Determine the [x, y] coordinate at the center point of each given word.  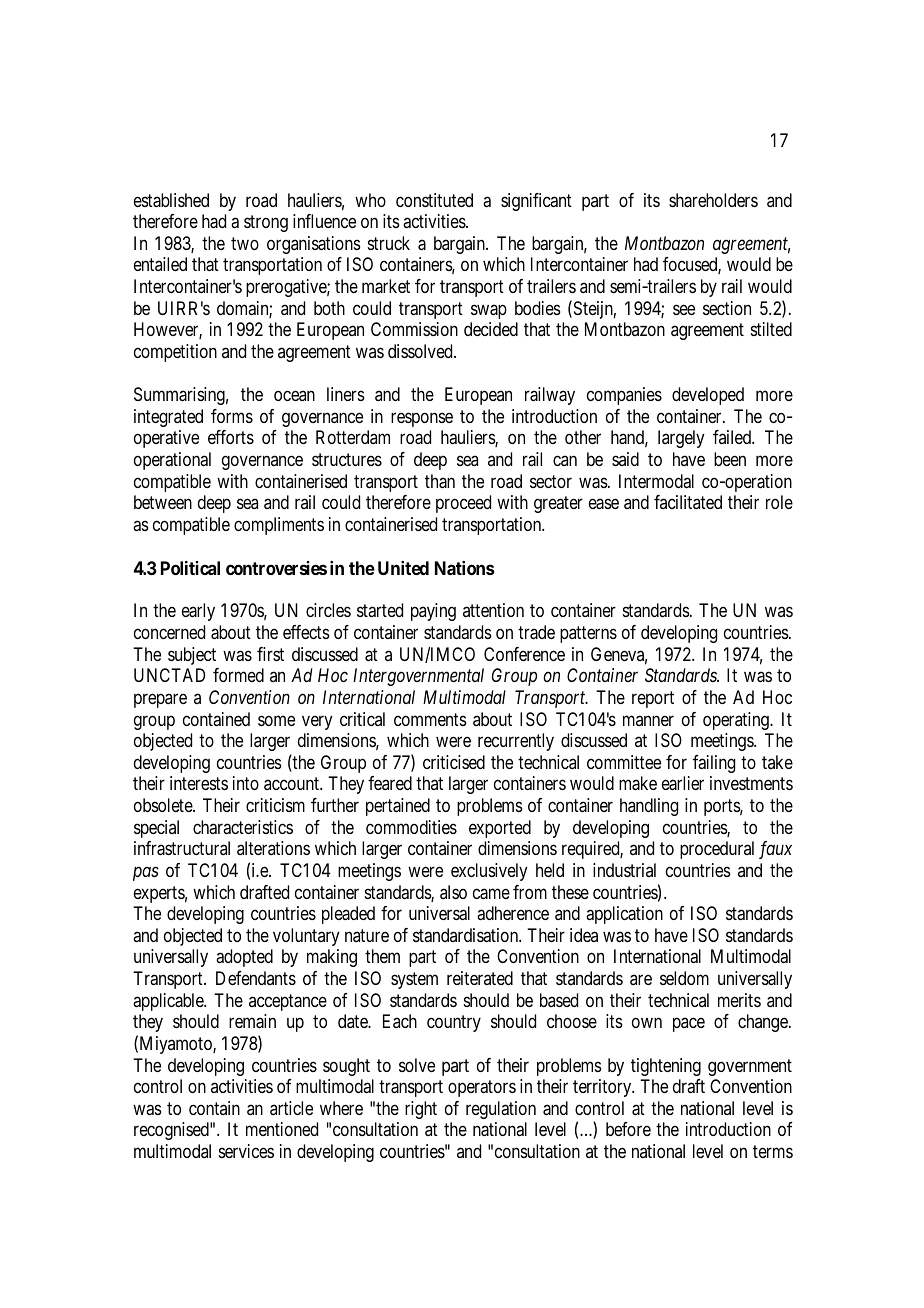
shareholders [713, 200]
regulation [501, 1110]
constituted [434, 200]
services [246, 1151]
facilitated [688, 502]
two [245, 243]
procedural [717, 850]
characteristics [243, 827]
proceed [463, 504]
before [628, 1129]
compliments [279, 526]
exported [500, 829]
